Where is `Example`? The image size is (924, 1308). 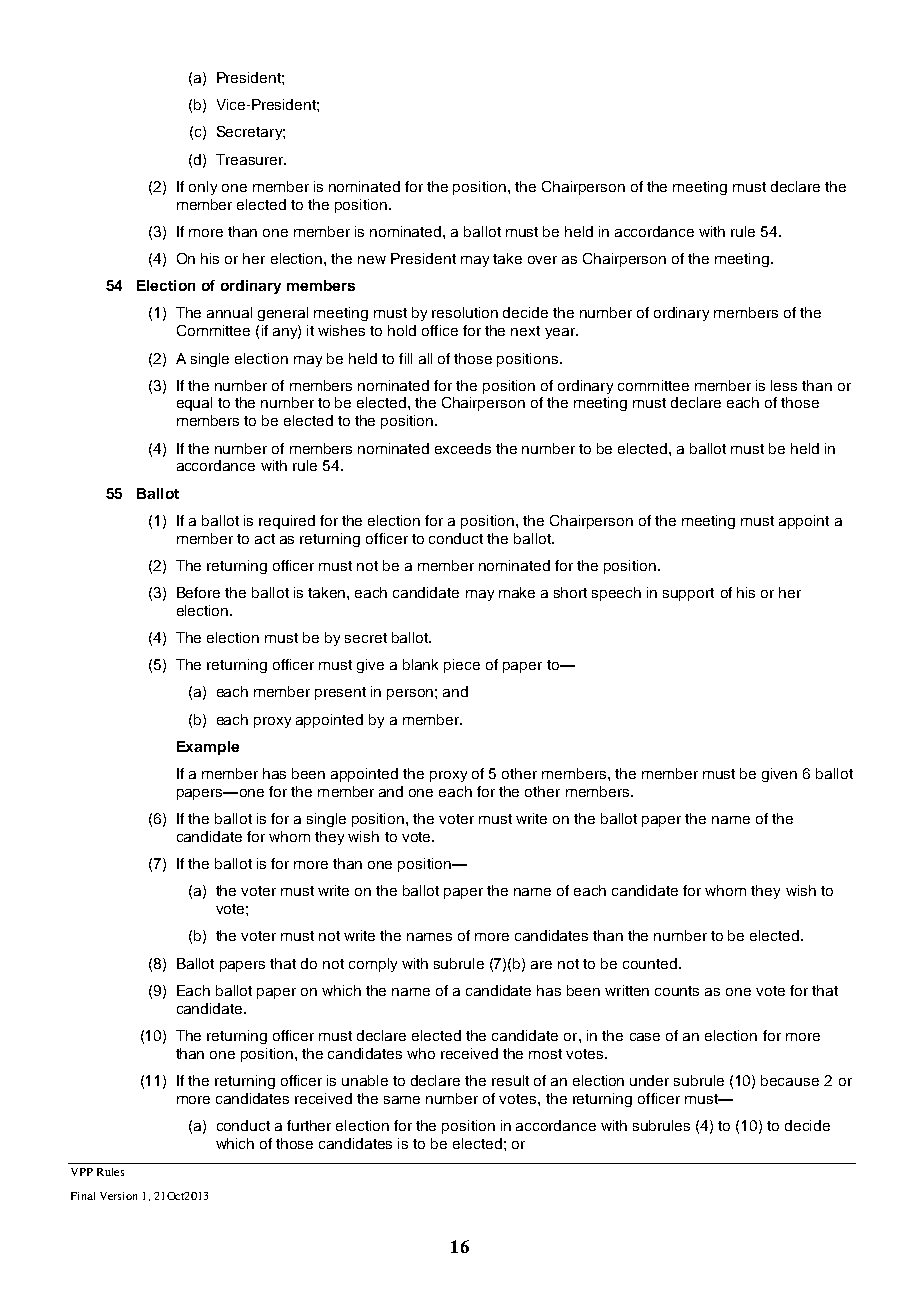 Example is located at coordinates (208, 748).
